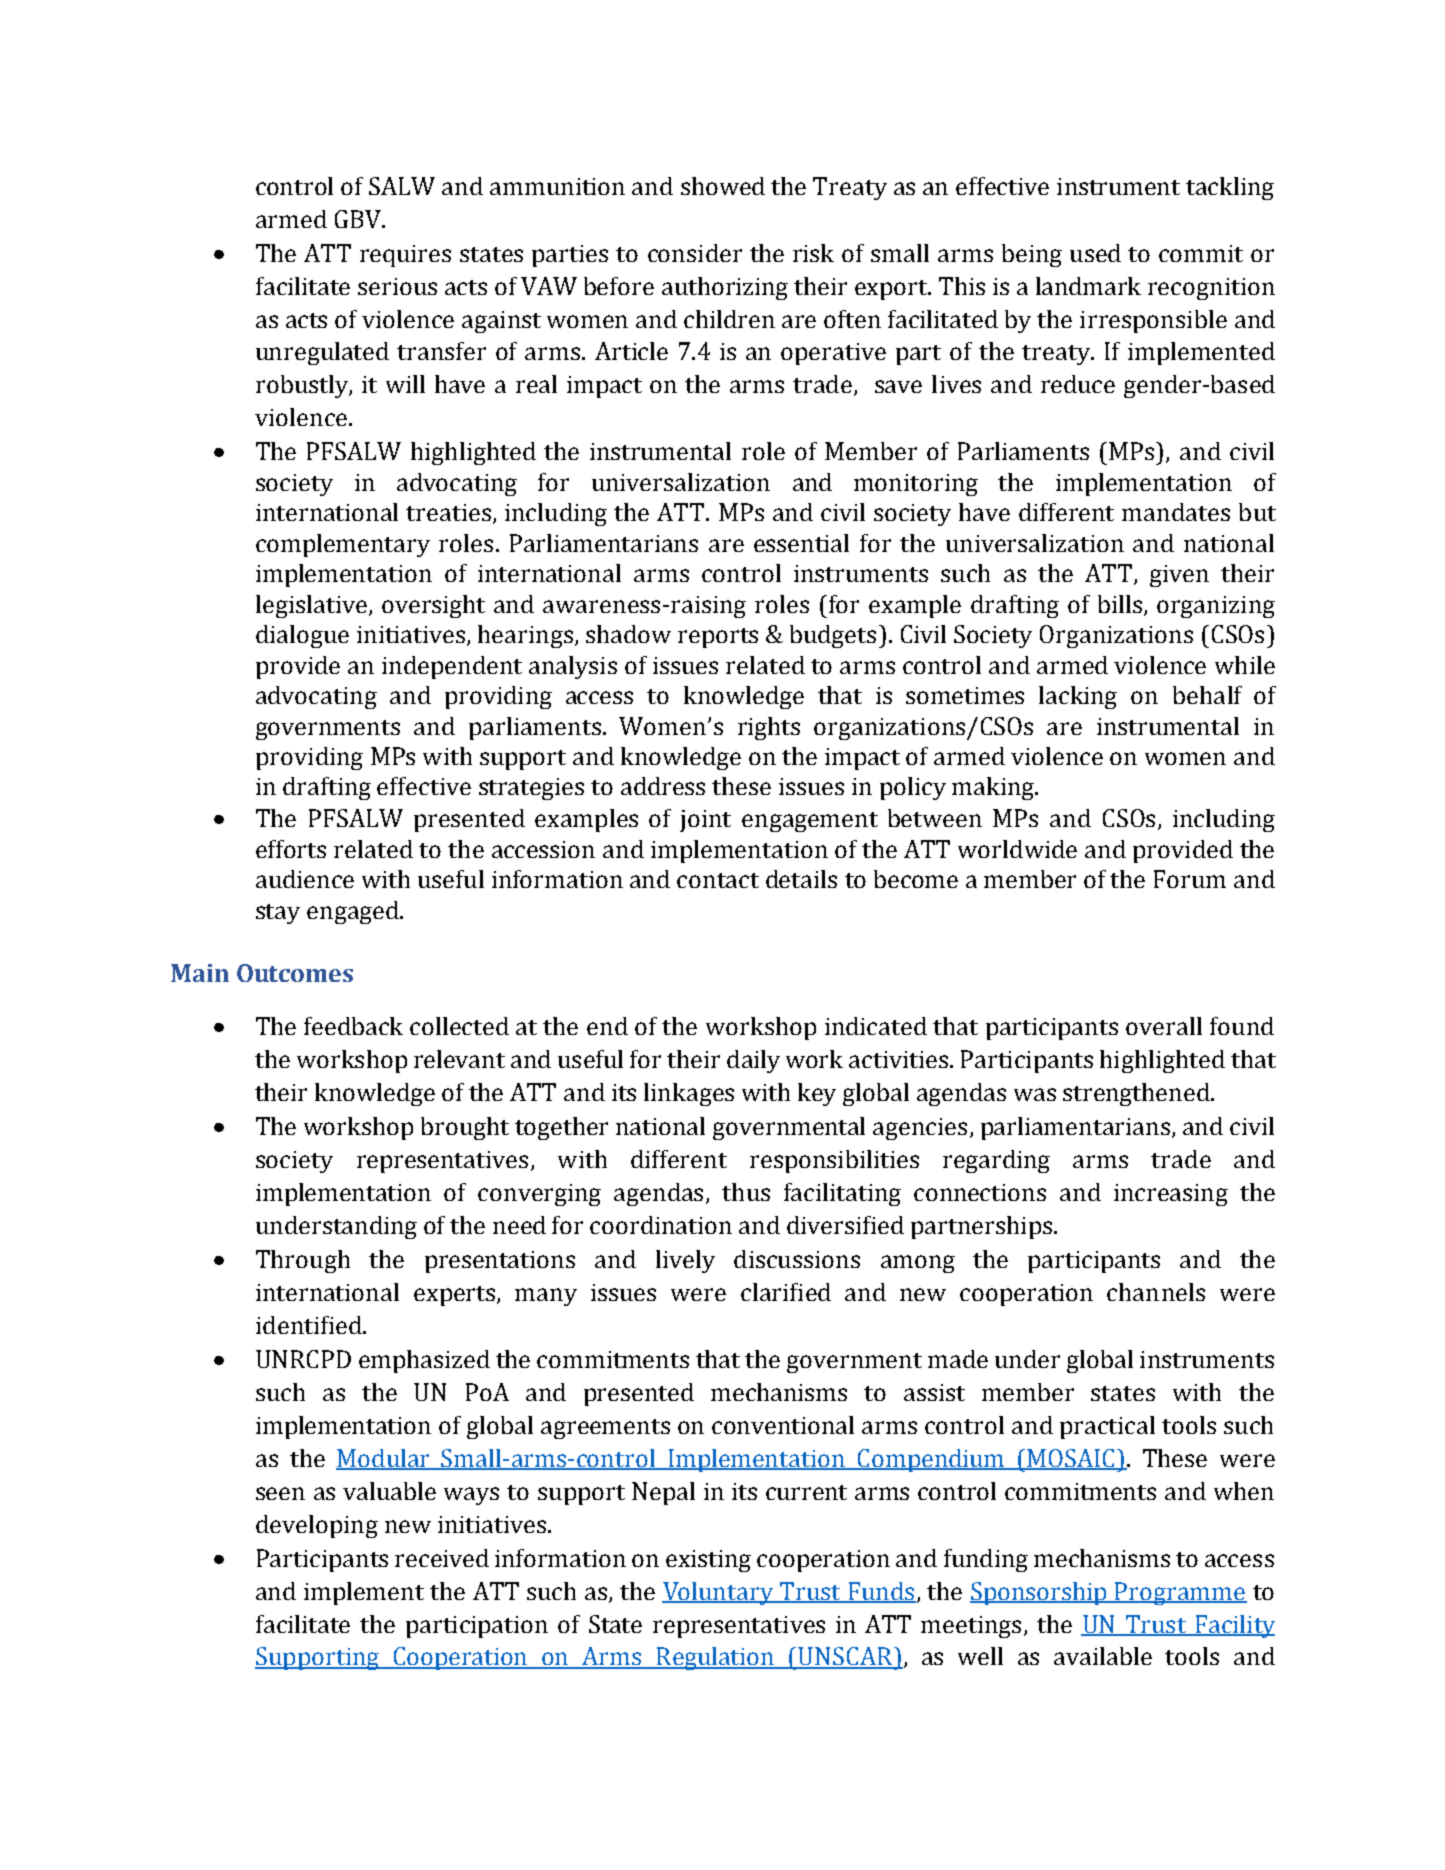  Describe the element at coordinates (1095, 253) in the screenshot. I see `used` at that location.
